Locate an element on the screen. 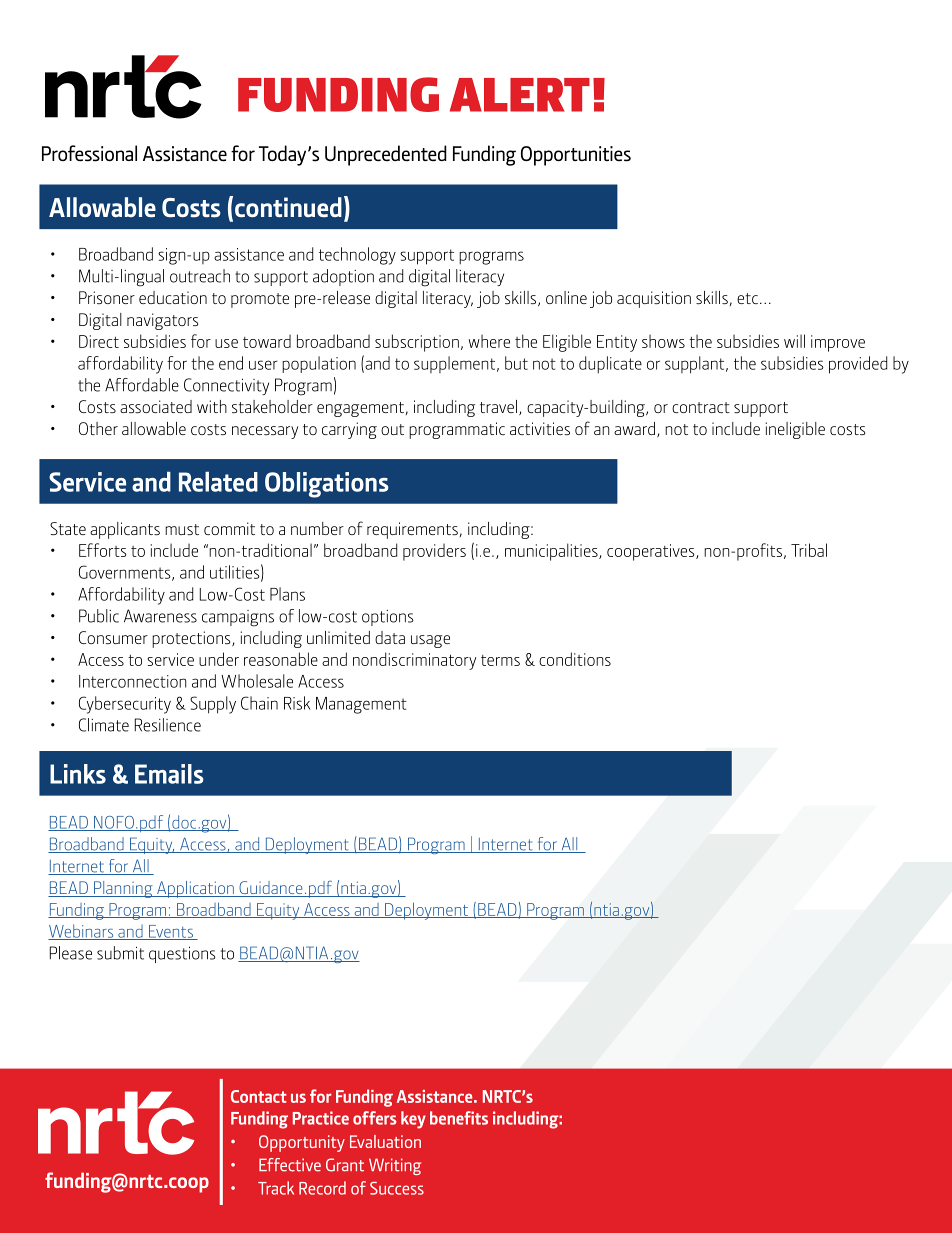  protections is located at coordinates (192, 639).
